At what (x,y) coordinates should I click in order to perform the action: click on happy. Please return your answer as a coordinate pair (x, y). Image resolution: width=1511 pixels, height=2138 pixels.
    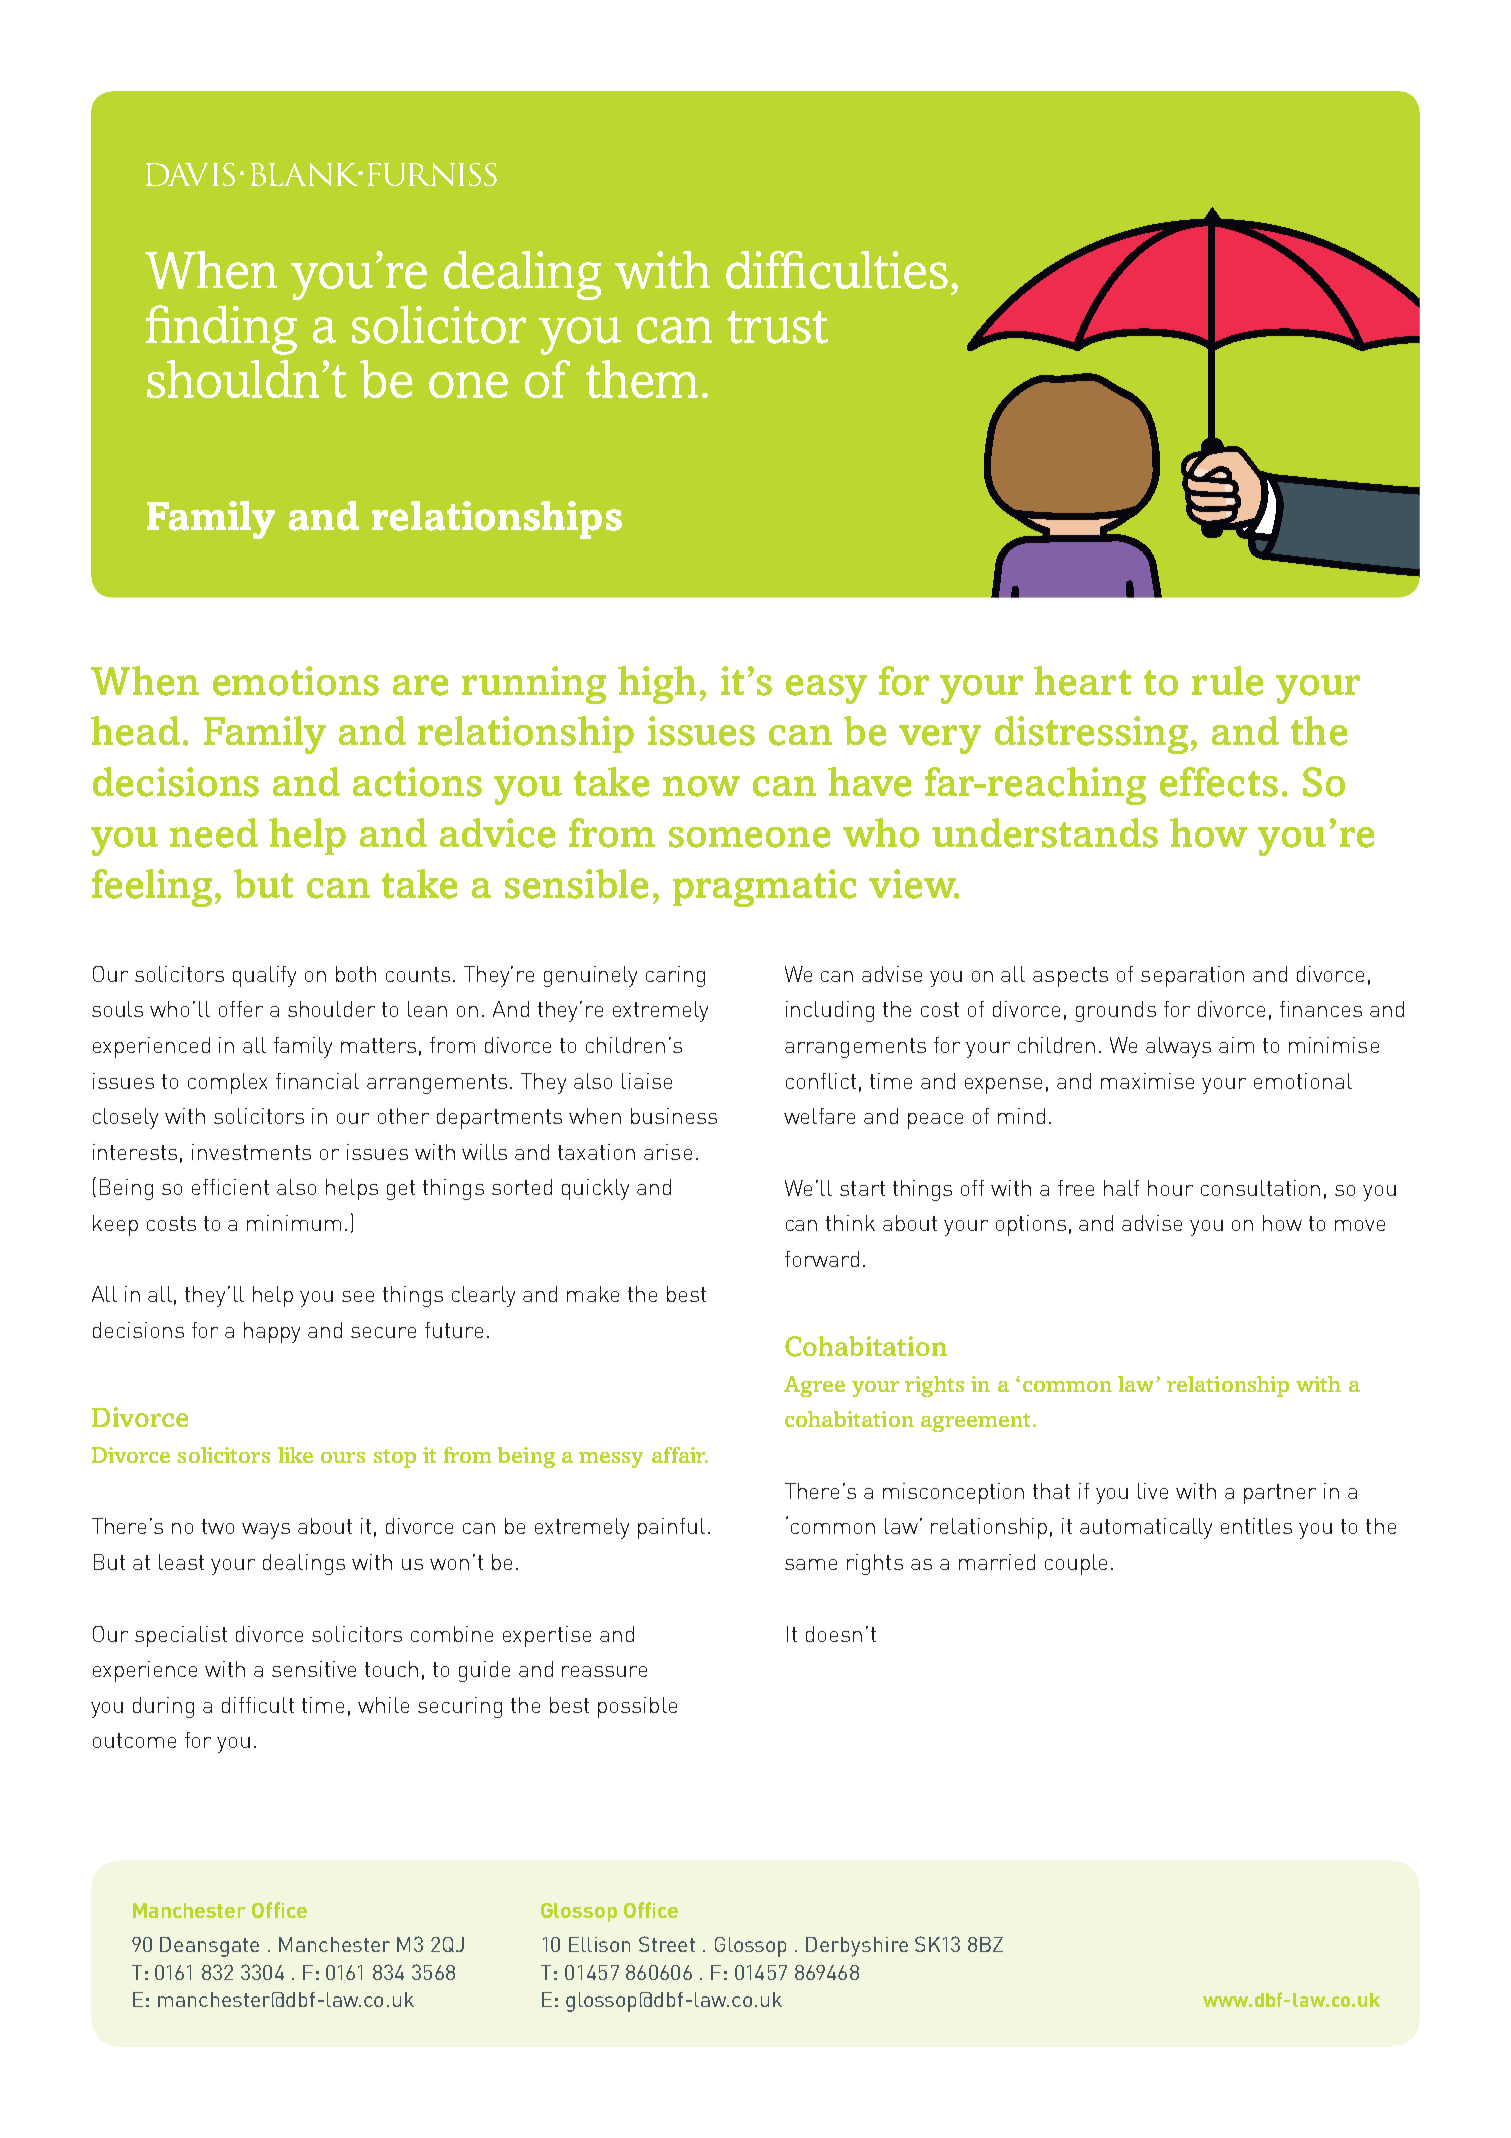
    Looking at the image, I should click on (272, 1332).
